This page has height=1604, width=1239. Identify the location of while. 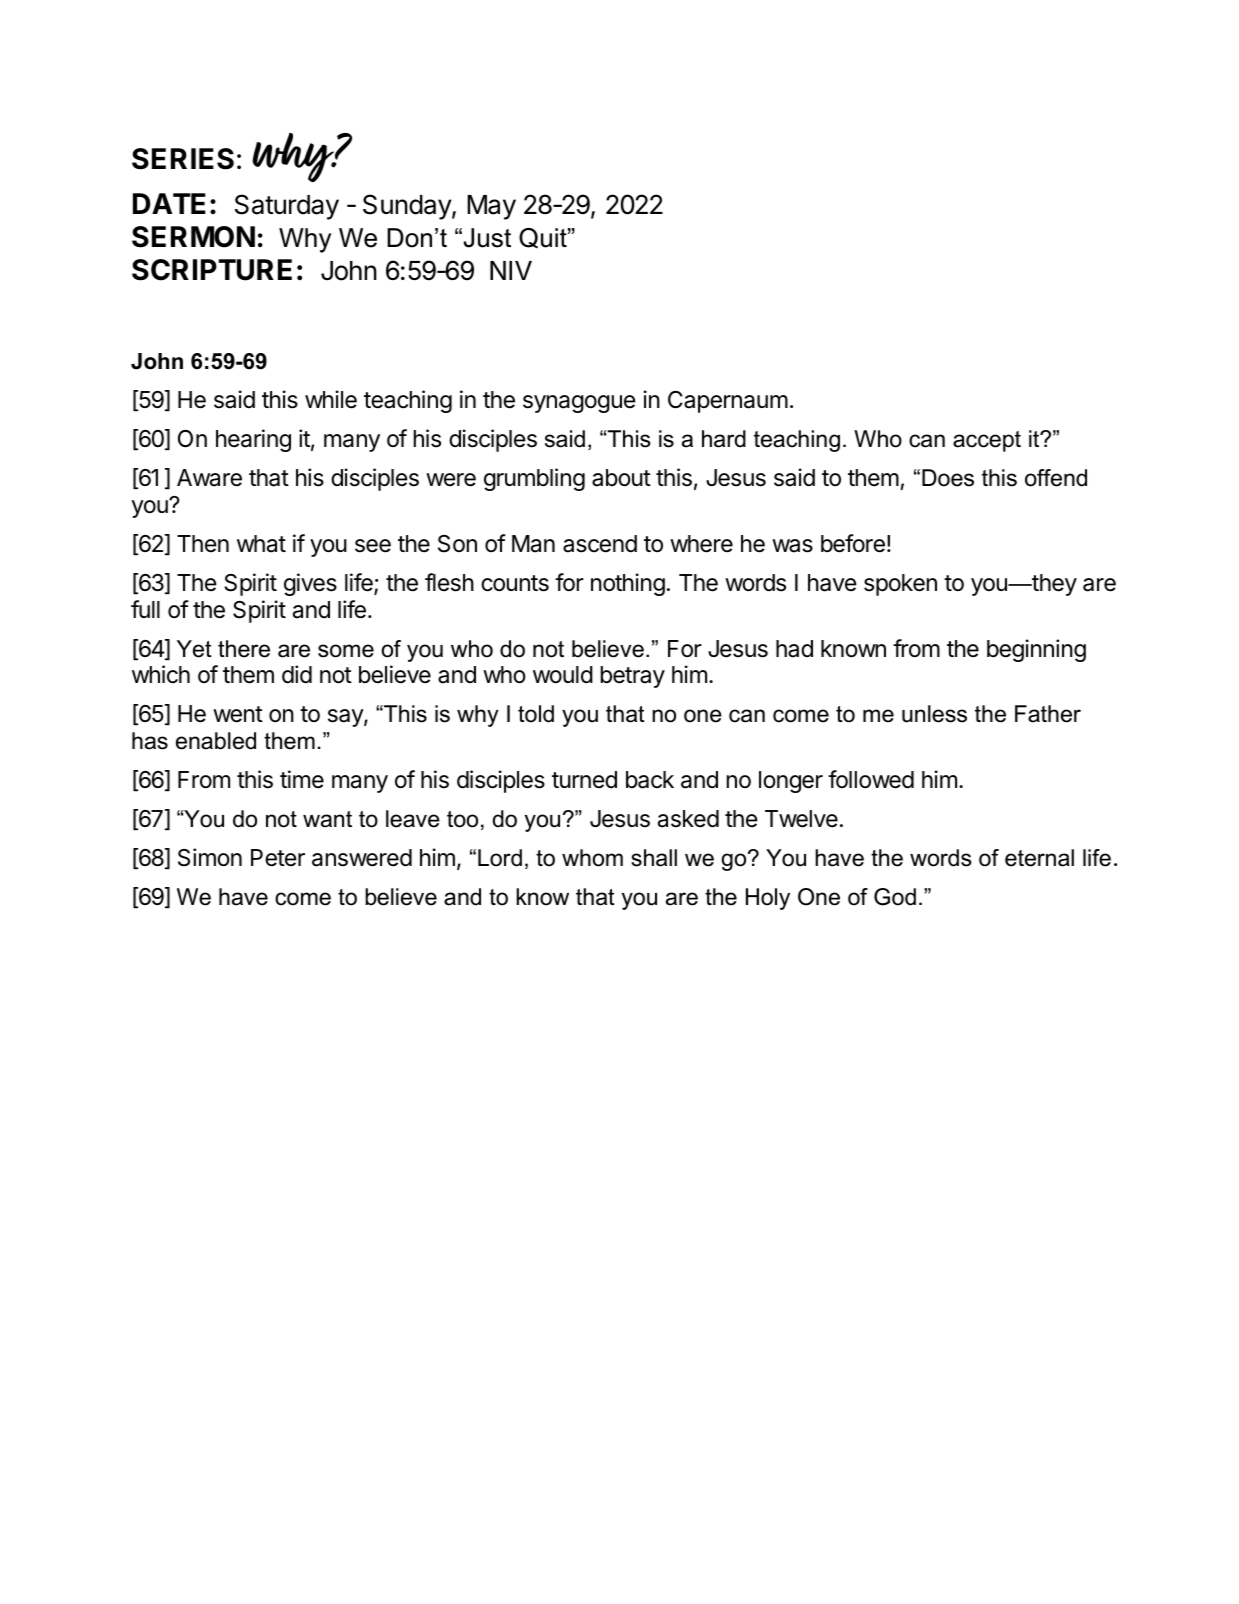
(331, 399).
